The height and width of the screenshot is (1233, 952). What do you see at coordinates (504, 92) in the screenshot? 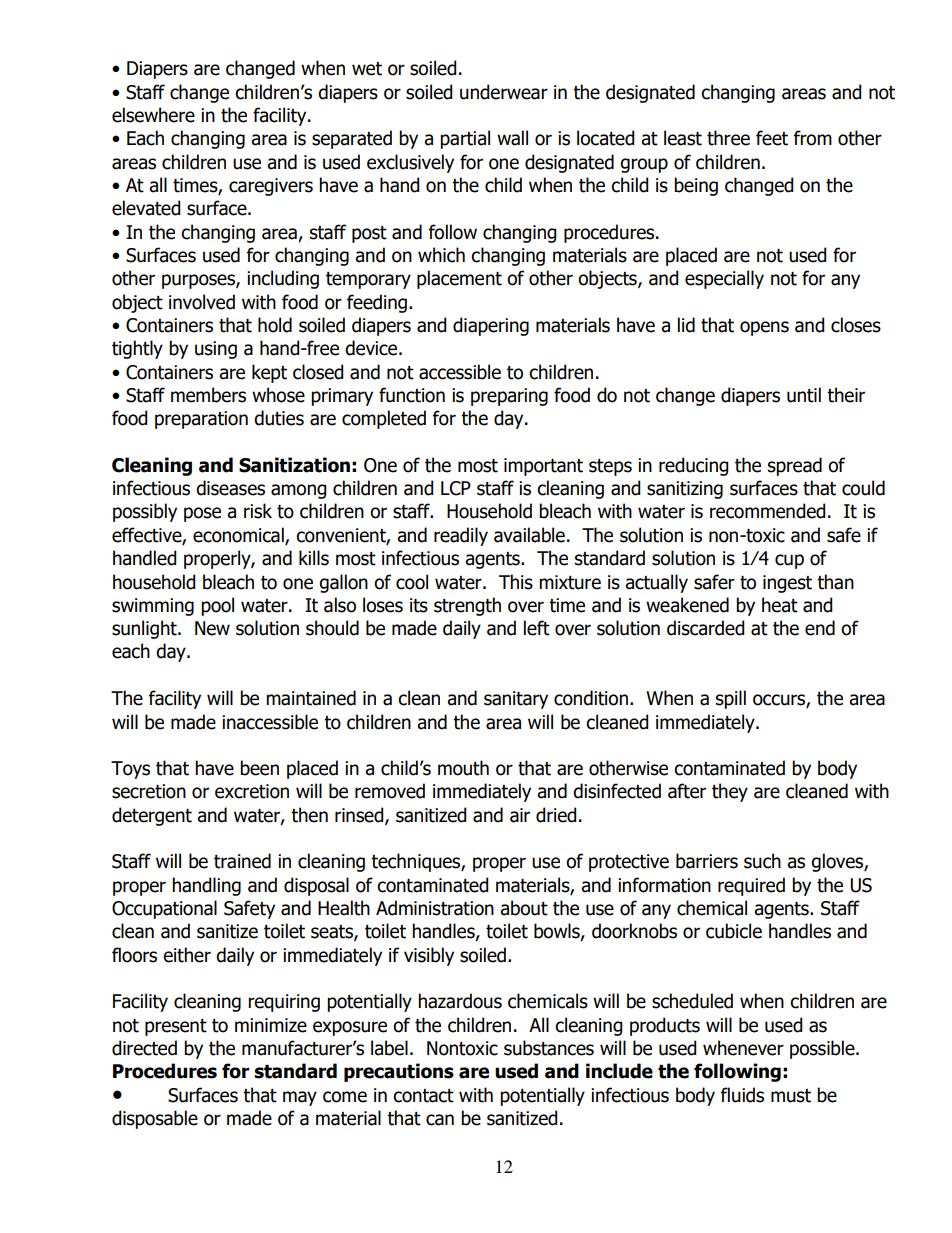
I see `underwear` at bounding box center [504, 92].
